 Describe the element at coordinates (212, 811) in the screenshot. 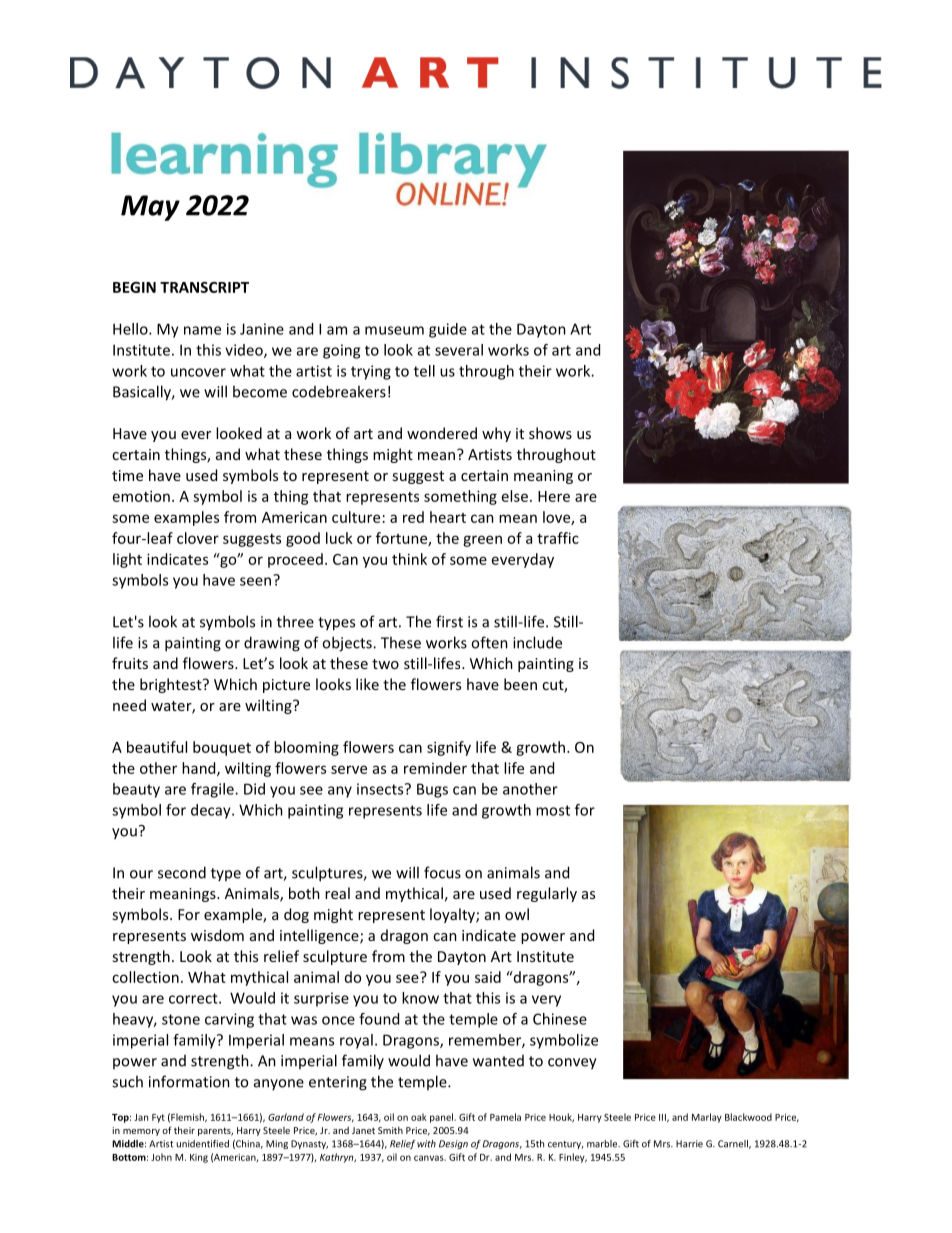

I see `decay` at that location.
